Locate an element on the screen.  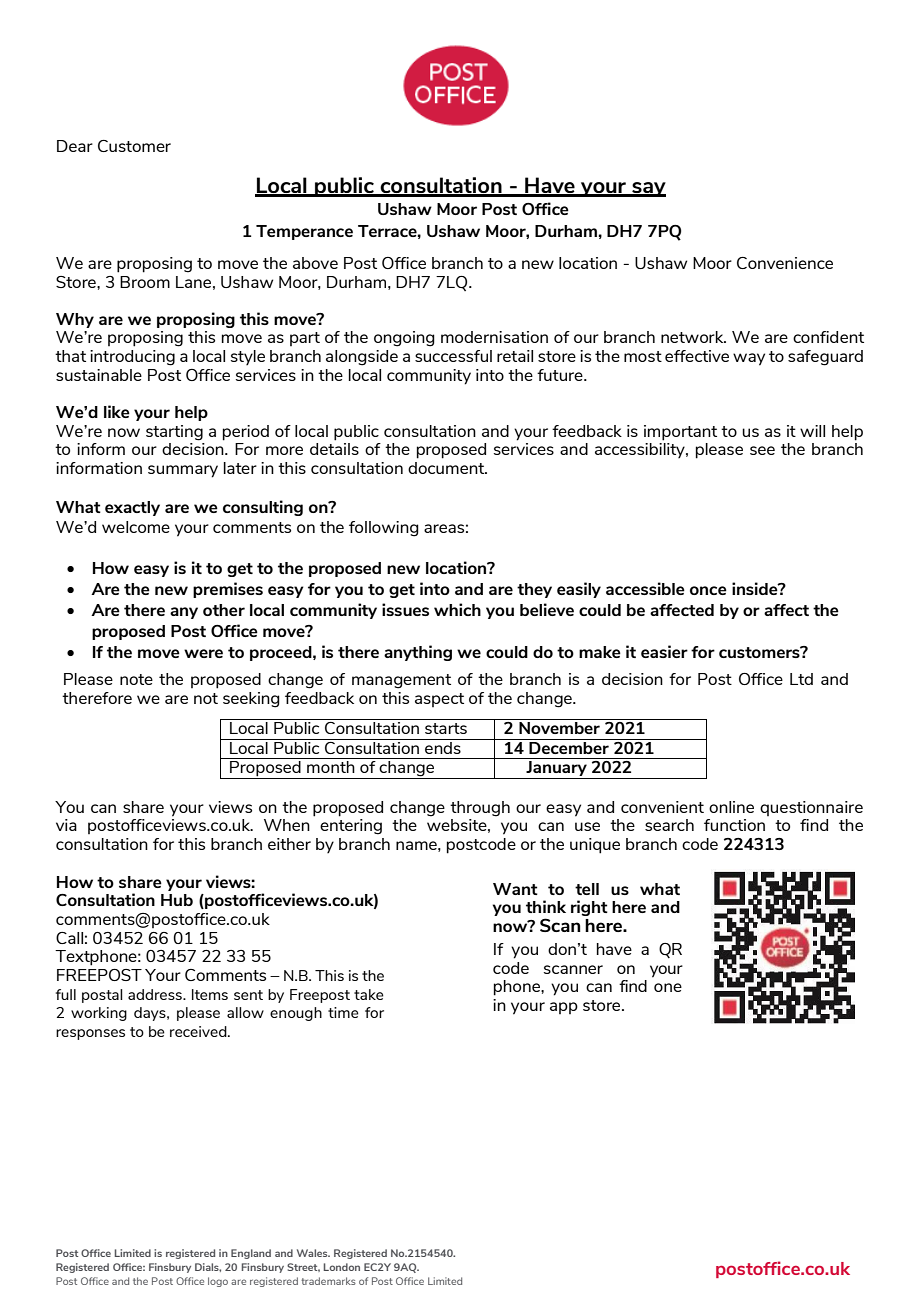
Dear is located at coordinates (75, 146).
